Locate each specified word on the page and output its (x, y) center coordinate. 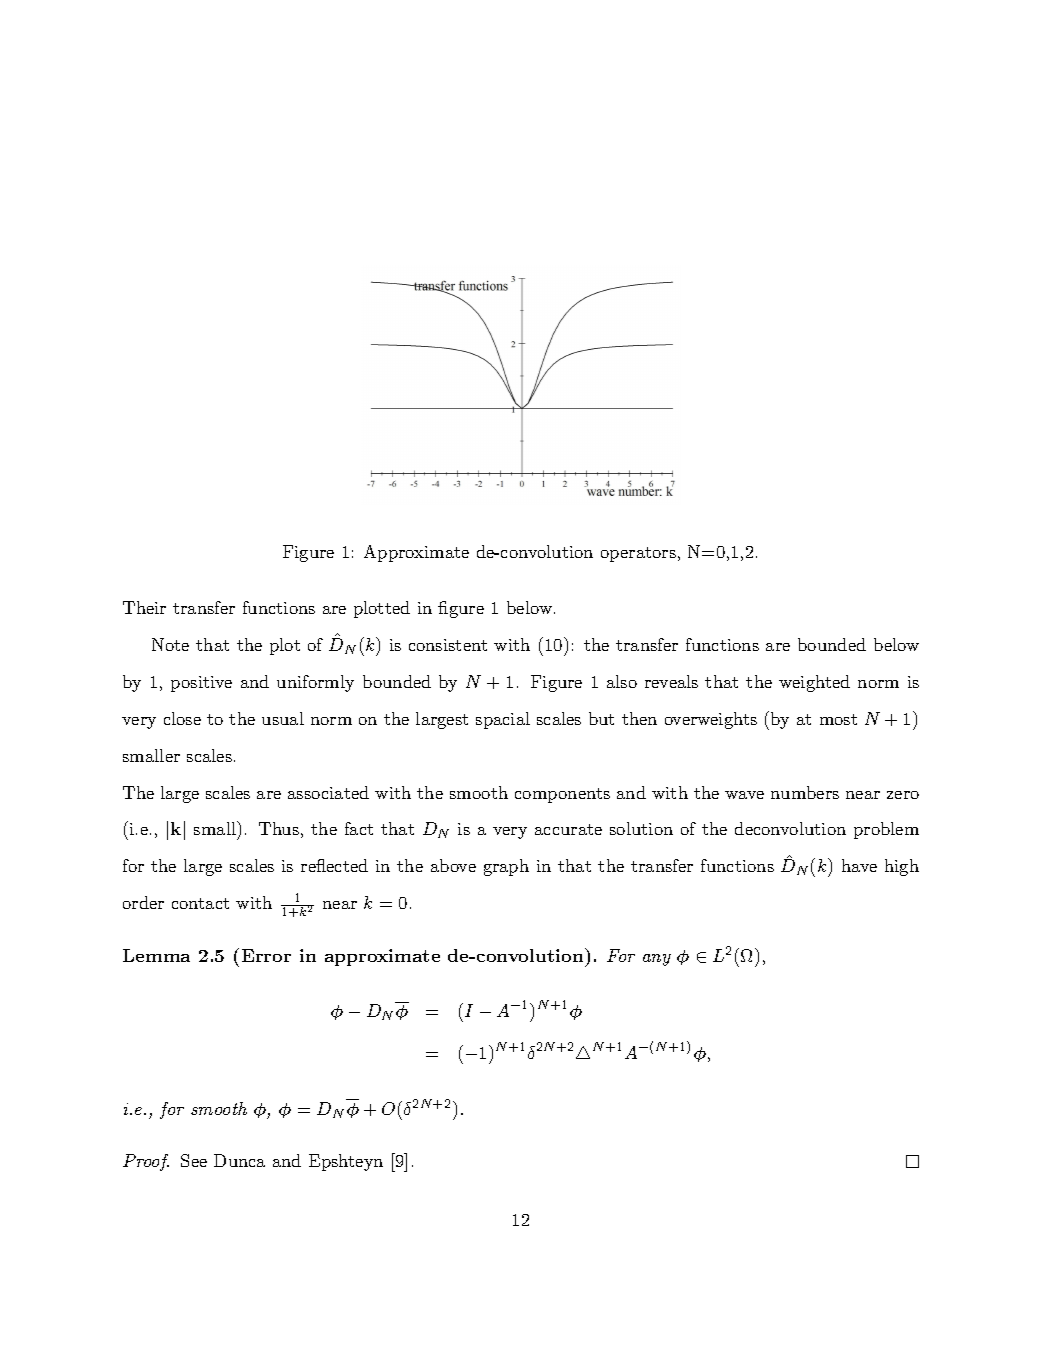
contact (200, 903)
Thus (279, 828)
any (657, 960)
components (562, 795)
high (902, 867)
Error (266, 955)
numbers (805, 792)
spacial (503, 720)
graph (506, 867)
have (859, 865)
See (194, 1160)
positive (201, 684)
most (838, 719)
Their (144, 607)
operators (638, 554)
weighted (814, 683)
